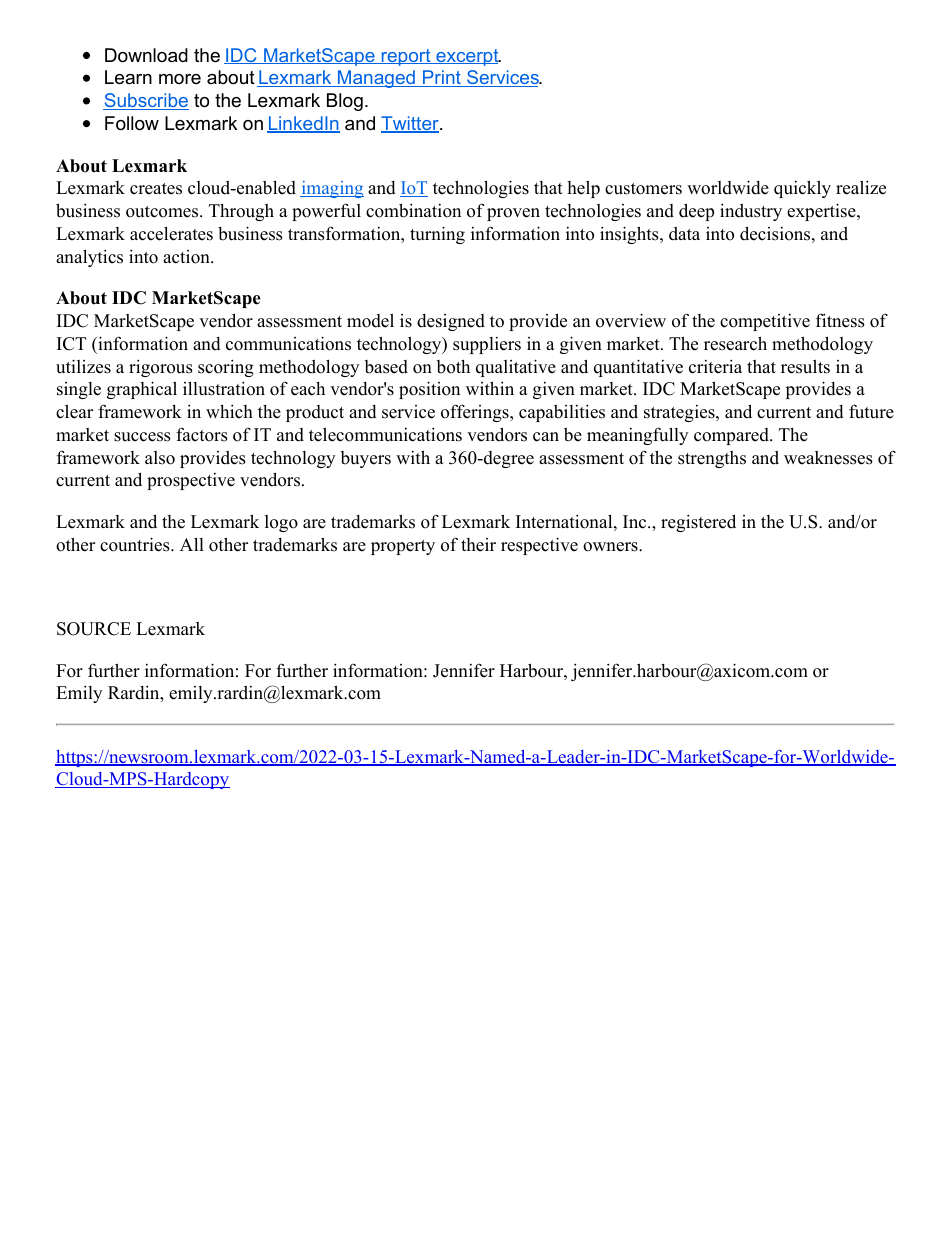 The image size is (952, 1233). Describe the element at coordinates (437, 235) in the document. I see `turning` at that location.
